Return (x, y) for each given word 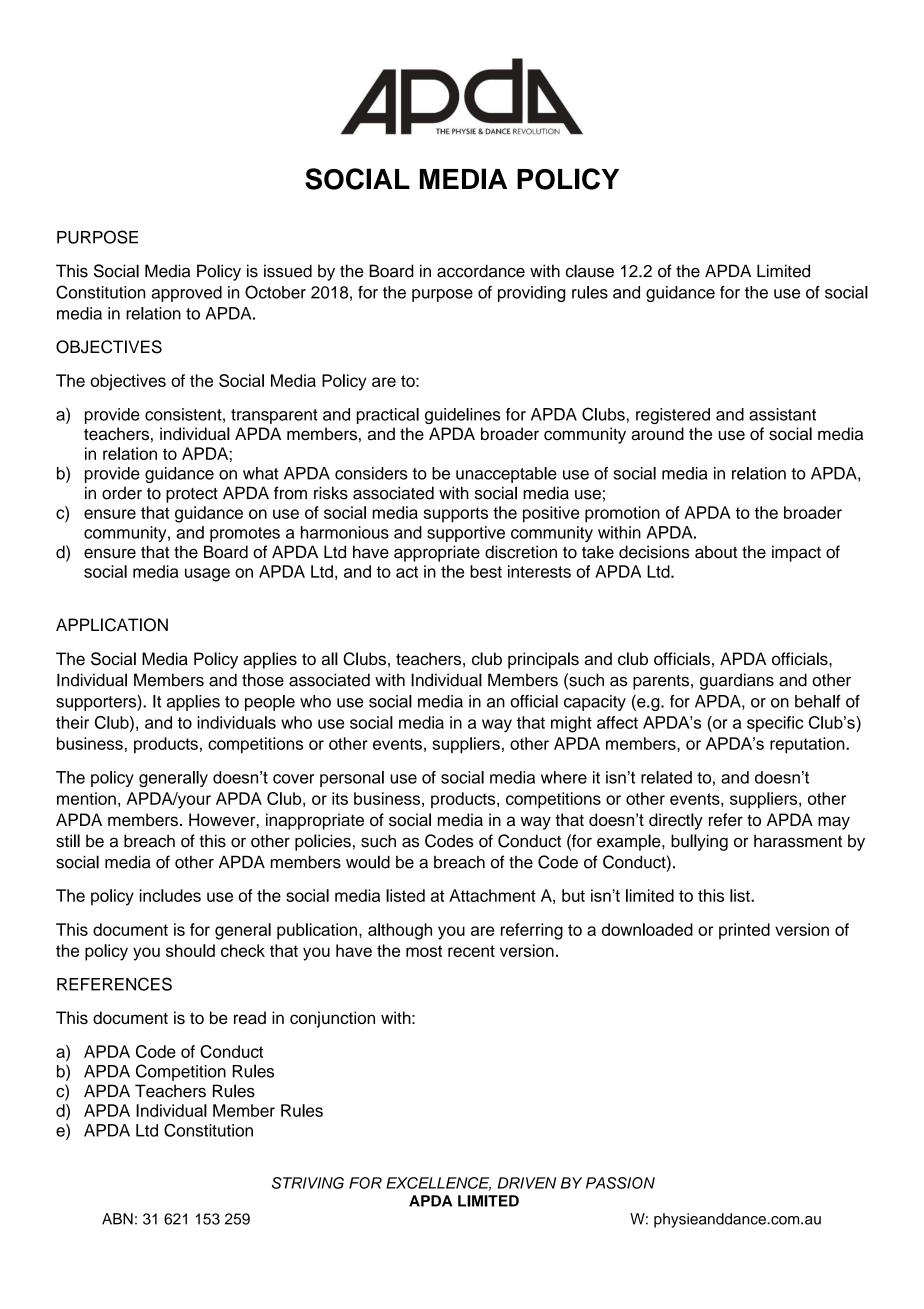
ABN (117, 1219)
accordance (481, 271)
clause (590, 271)
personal (352, 779)
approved (187, 294)
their (72, 722)
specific (775, 724)
